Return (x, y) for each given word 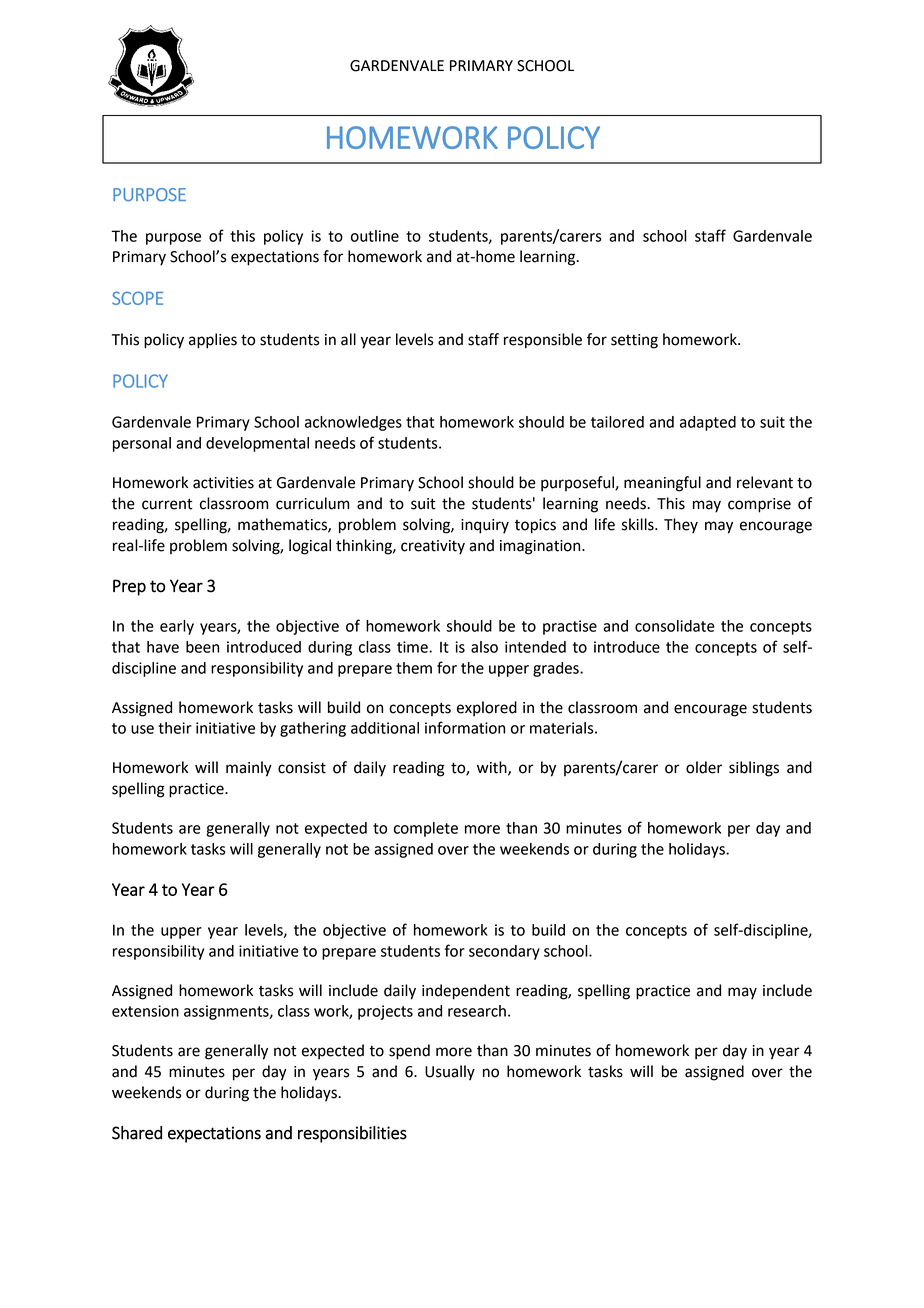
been (202, 647)
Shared (137, 1133)
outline (375, 236)
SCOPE (137, 298)
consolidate (675, 626)
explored (487, 709)
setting (634, 341)
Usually (450, 1073)
